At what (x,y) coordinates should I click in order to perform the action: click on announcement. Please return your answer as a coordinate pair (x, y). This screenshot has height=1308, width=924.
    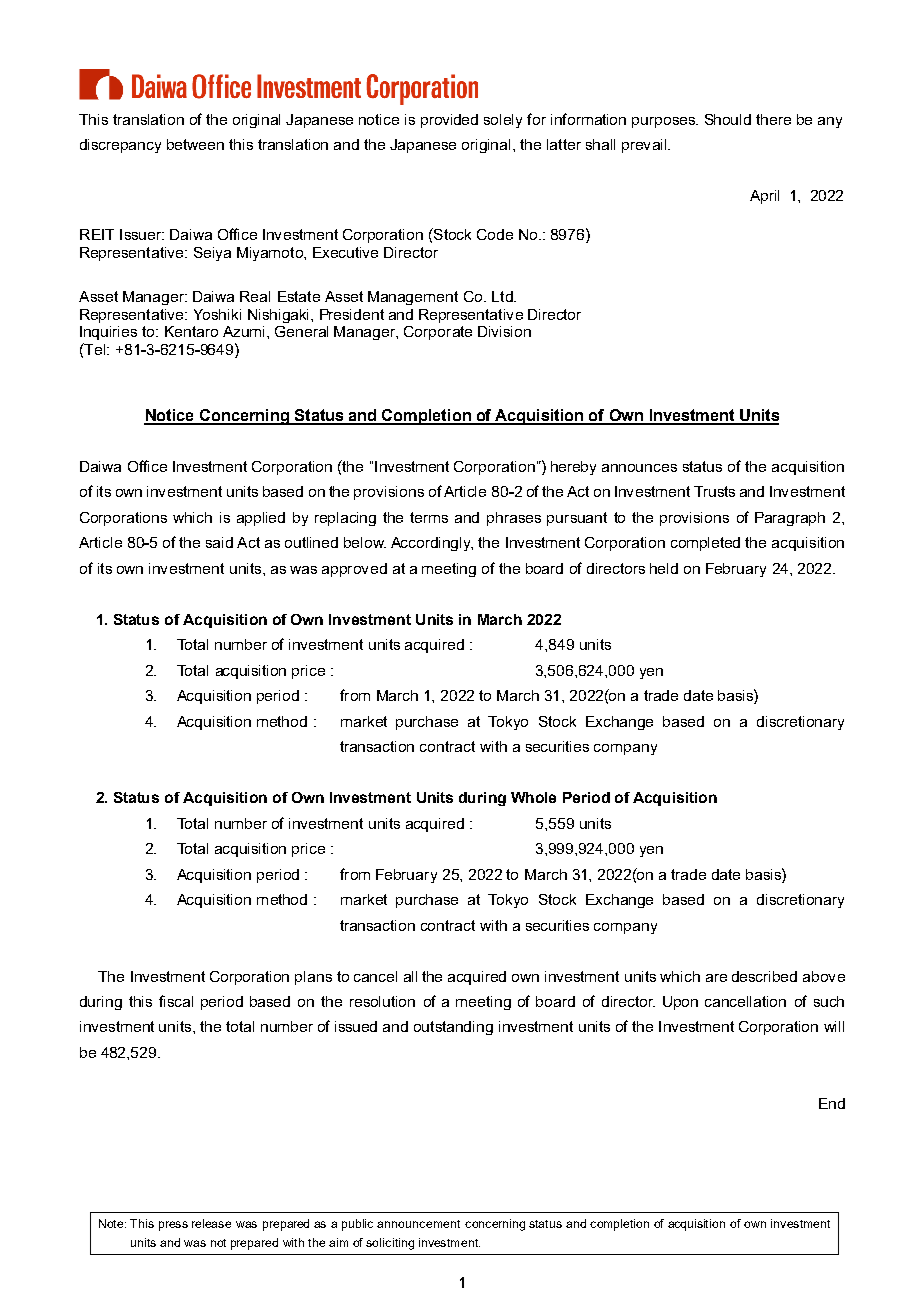
    Looking at the image, I should click on (418, 1224).
